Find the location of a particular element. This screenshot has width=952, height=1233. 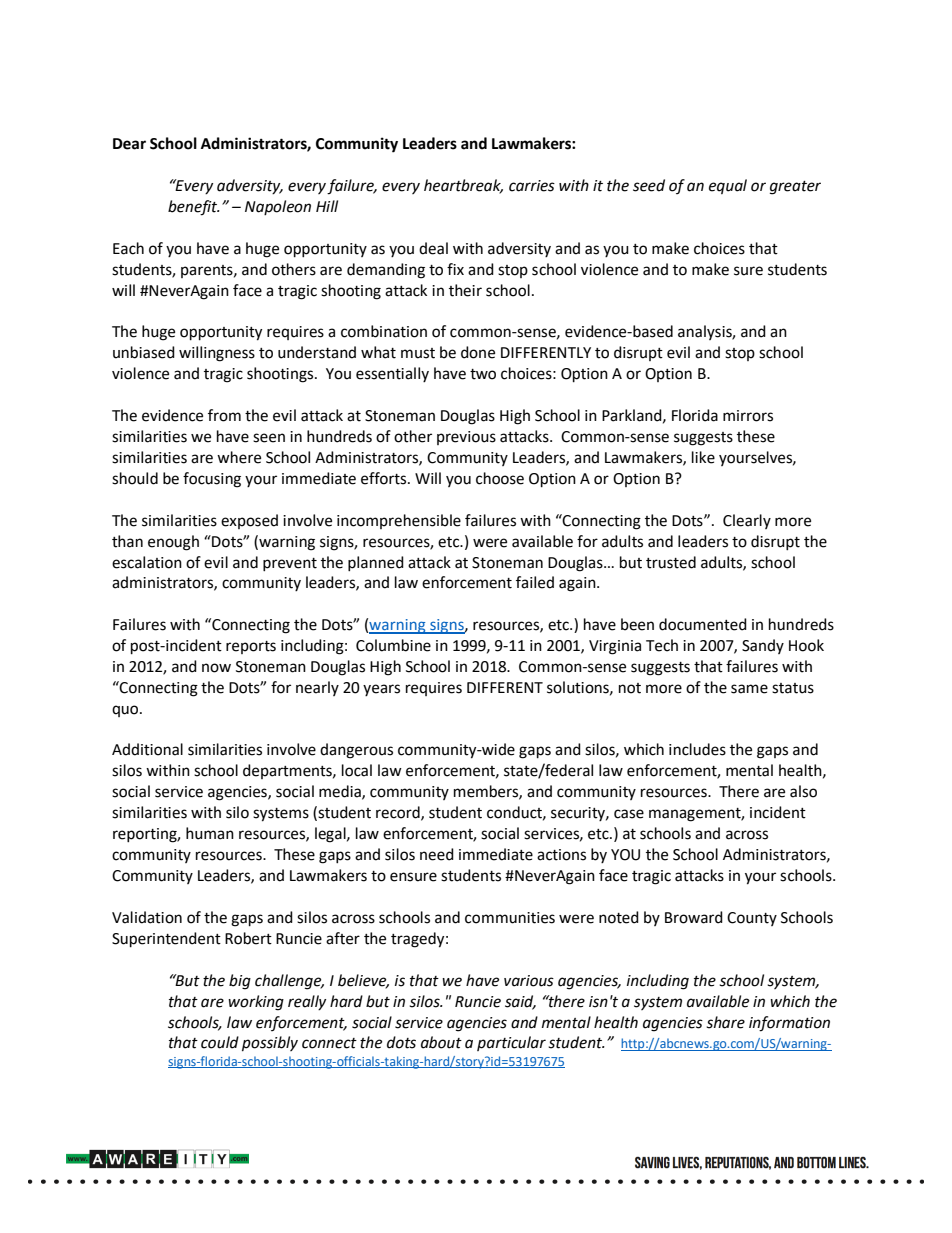

unbiased is located at coordinates (144, 352).
